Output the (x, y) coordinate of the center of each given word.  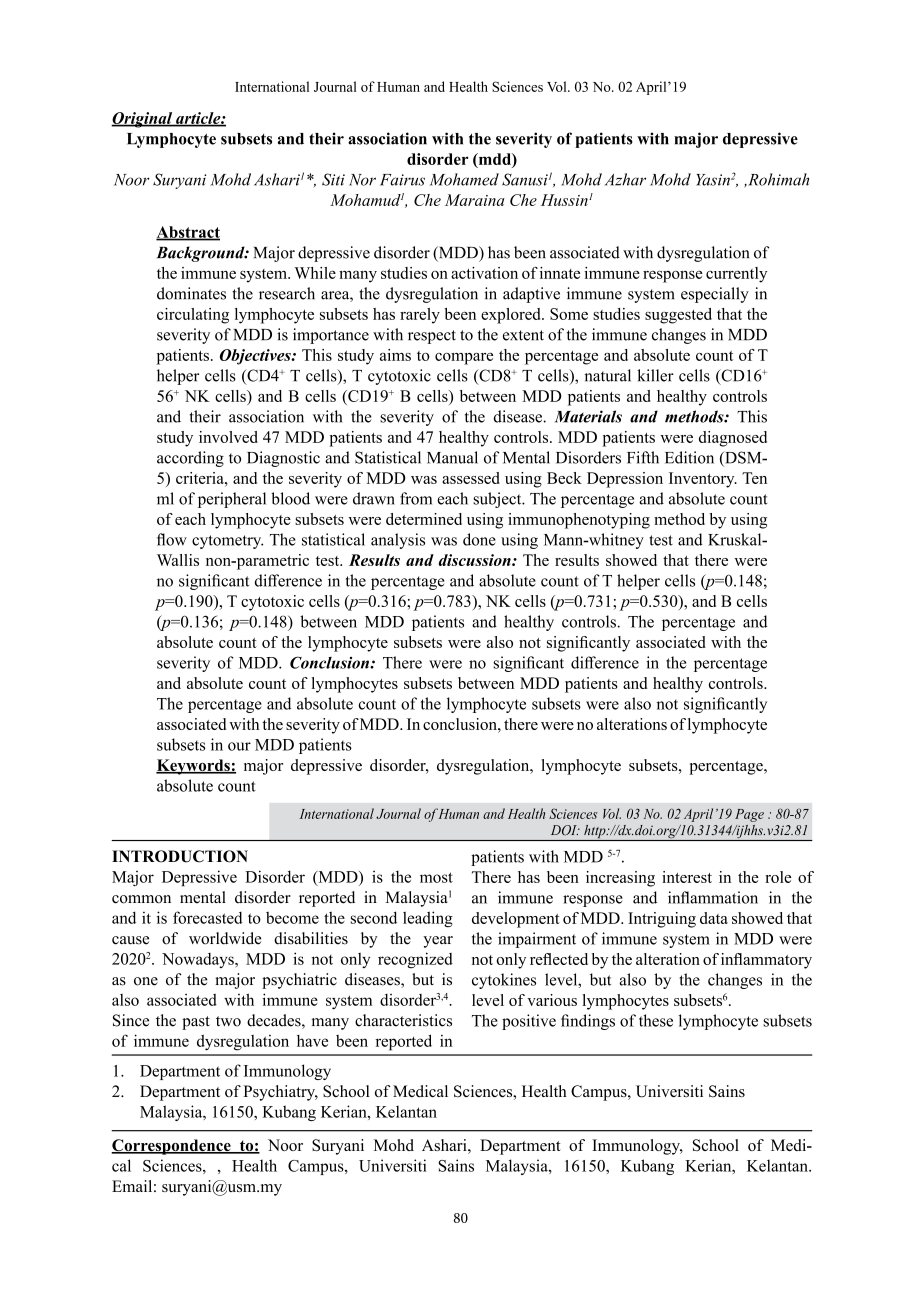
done (479, 539)
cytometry (227, 542)
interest (687, 877)
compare (464, 359)
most (436, 877)
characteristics (403, 1020)
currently (736, 275)
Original (143, 120)
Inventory (703, 480)
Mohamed (464, 179)
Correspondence (172, 1147)
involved (228, 437)
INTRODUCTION (180, 856)
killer (655, 375)
